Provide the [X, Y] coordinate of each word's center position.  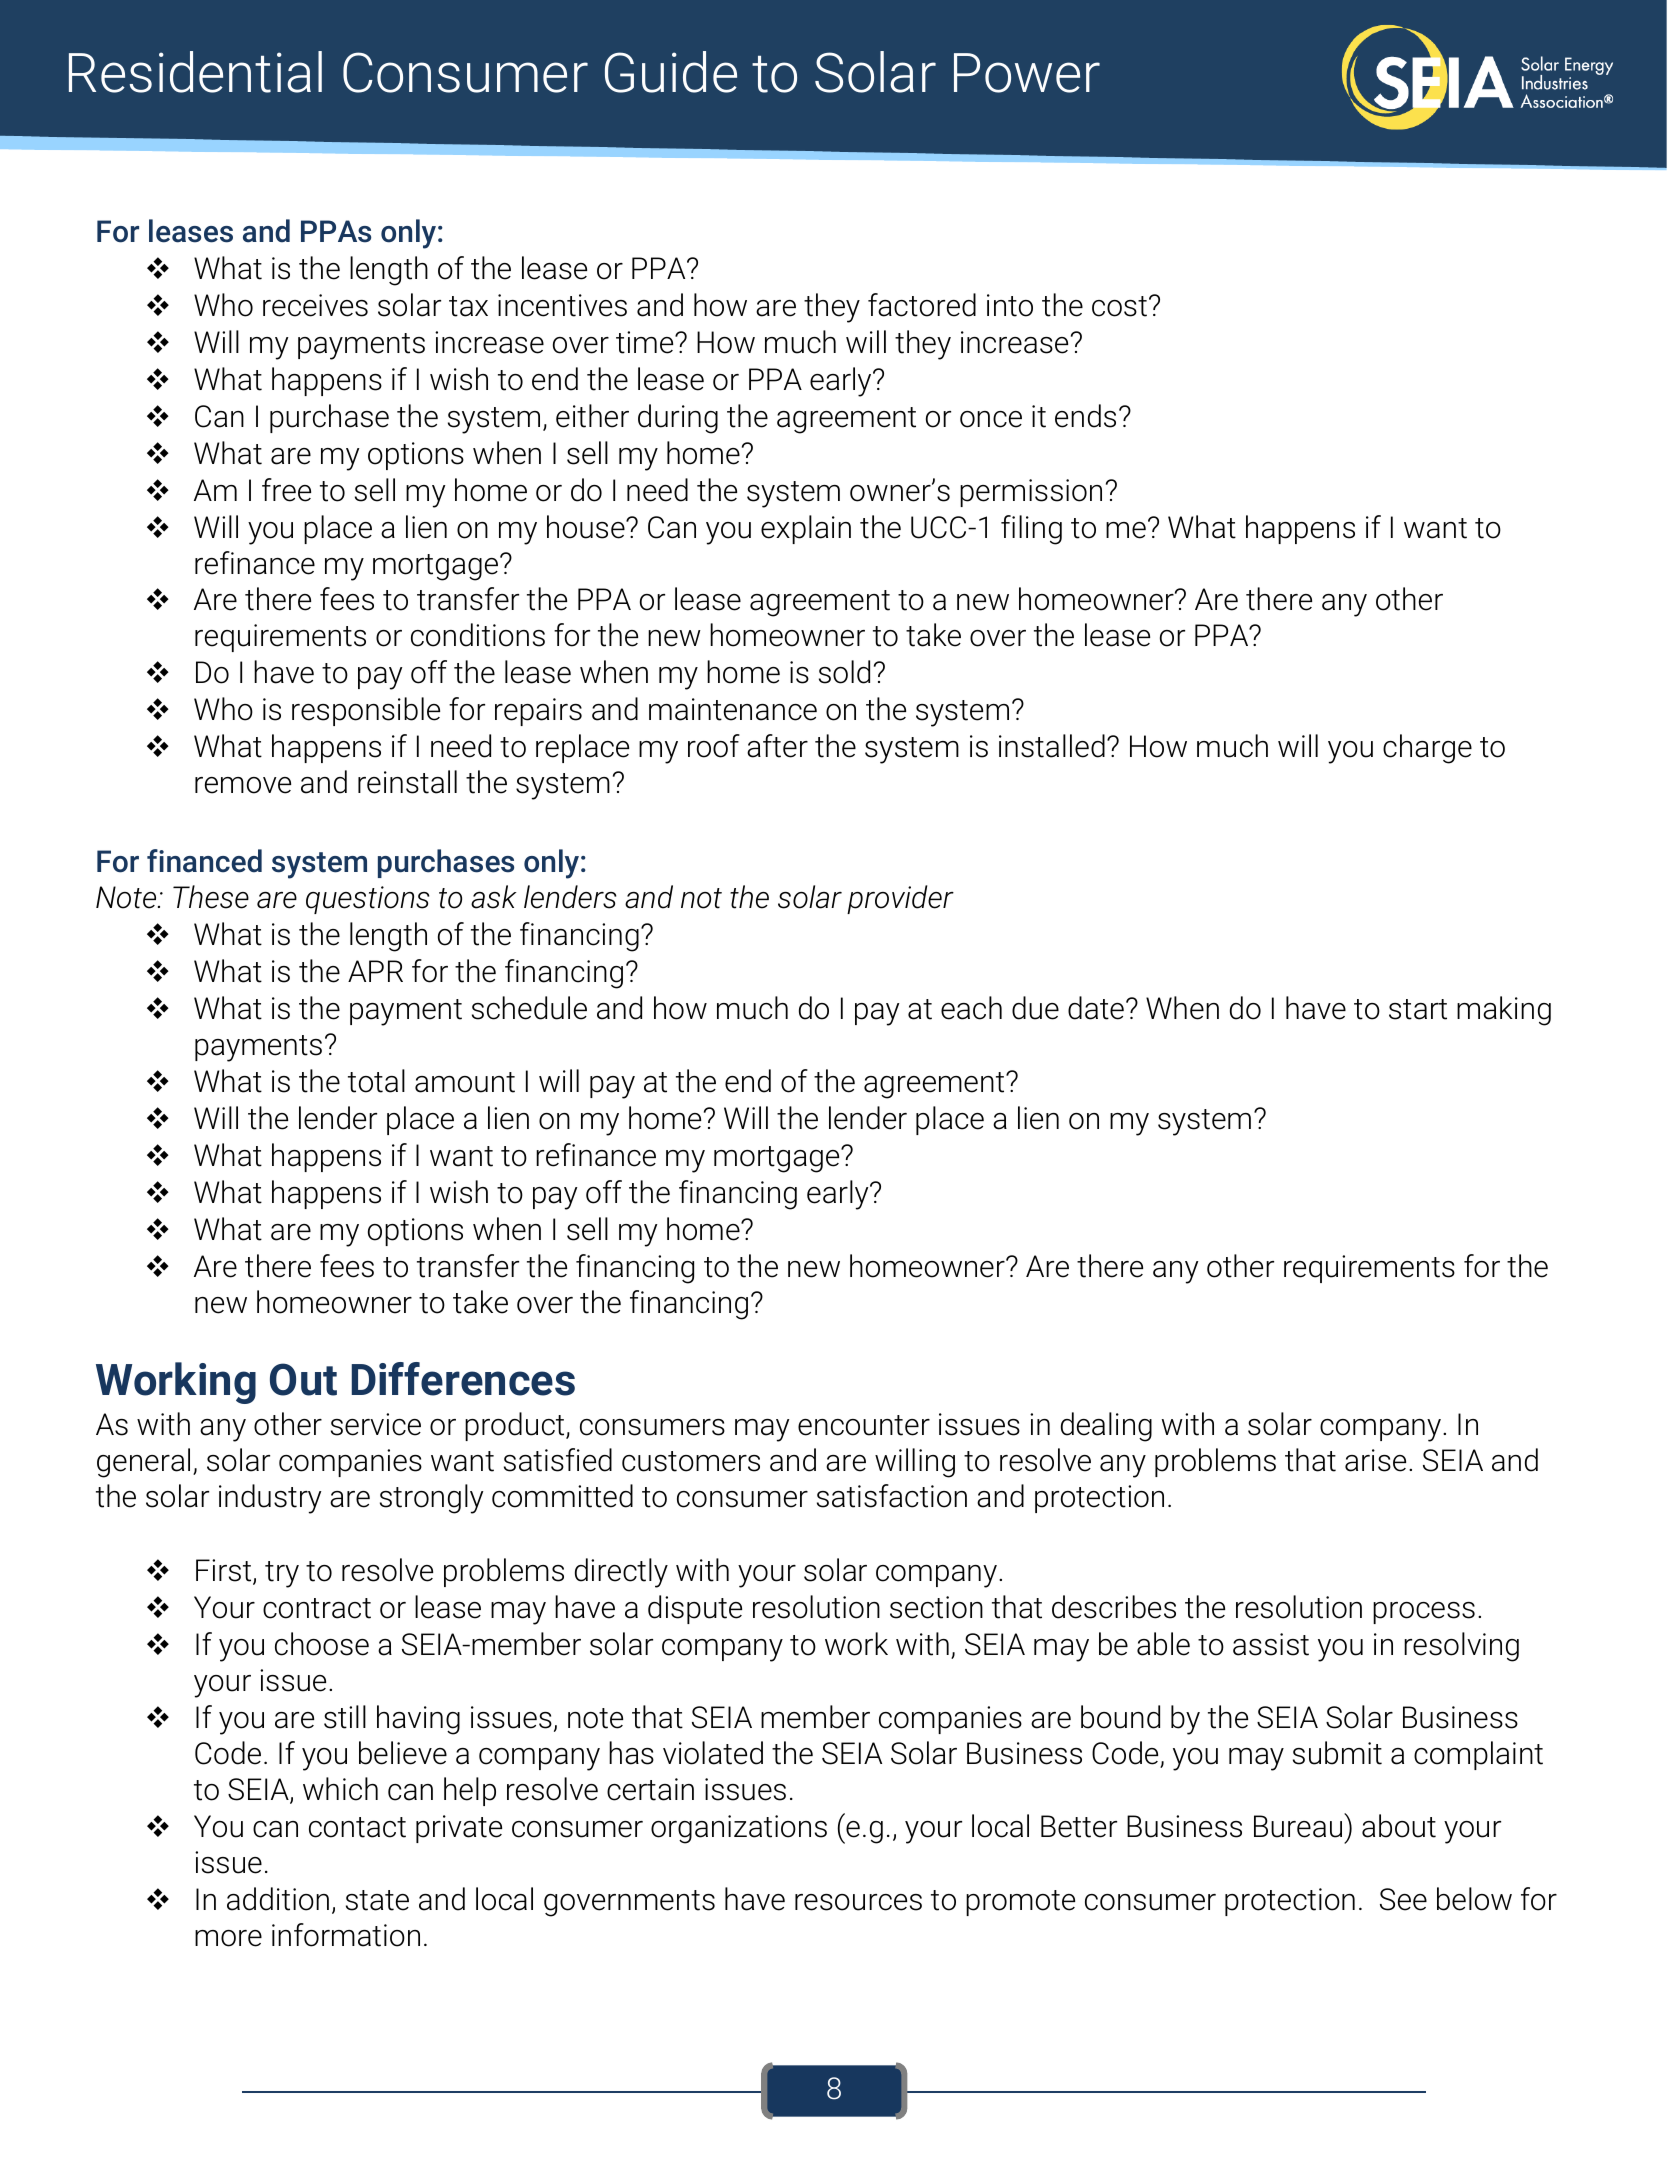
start [1418, 1009]
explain [806, 529]
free [286, 490]
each [971, 1008]
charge [1427, 749]
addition [278, 1899]
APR [375, 971]
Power [1027, 73]
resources [858, 1902]
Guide [671, 72]
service [376, 1424]
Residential [195, 72]
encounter [864, 1425]
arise [1375, 1460]
